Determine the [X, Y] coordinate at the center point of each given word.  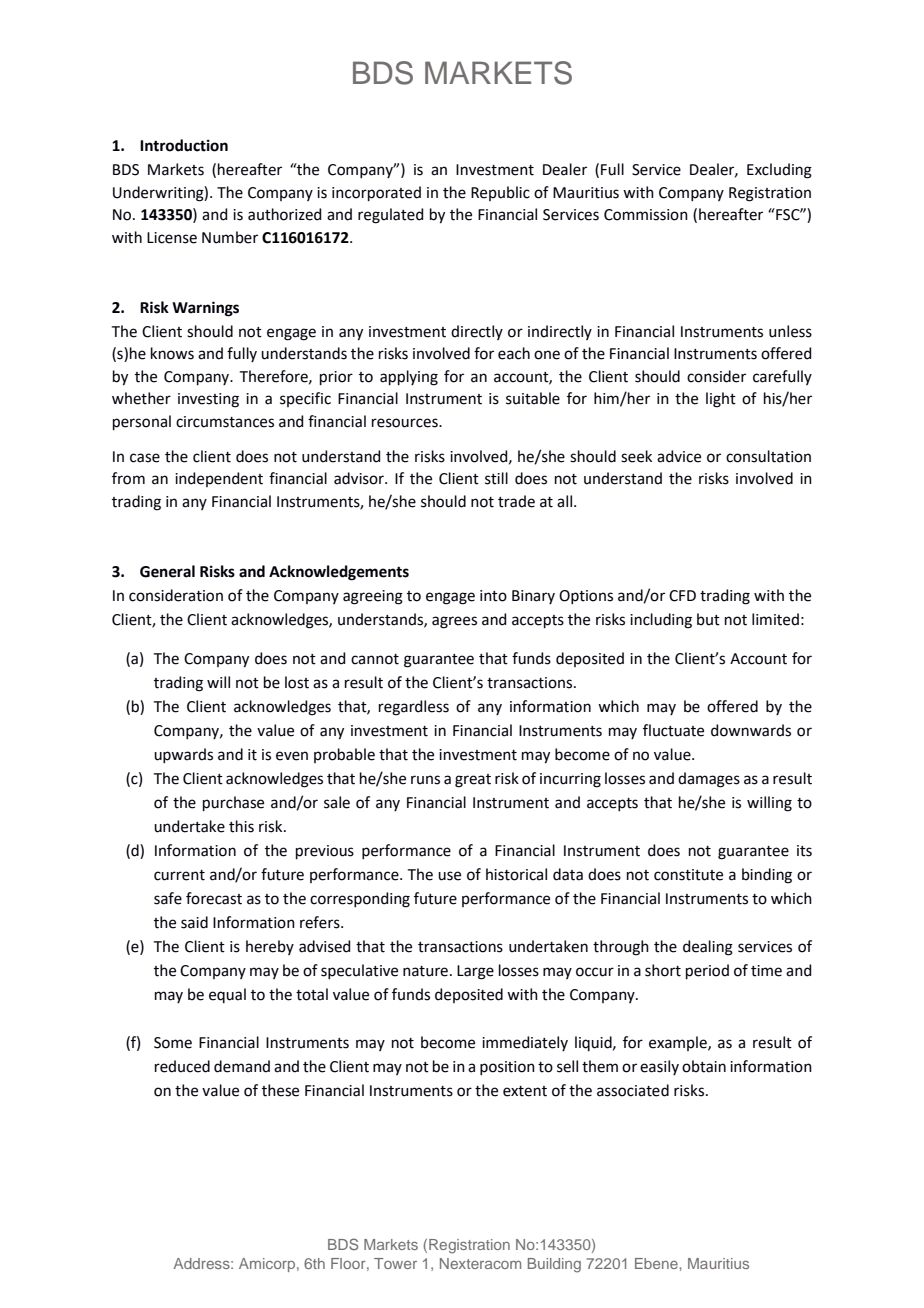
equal [227, 995]
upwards [183, 755]
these [280, 1090]
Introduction [184, 145]
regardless [414, 708]
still [496, 478]
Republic [500, 193]
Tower [395, 1263]
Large [475, 972]
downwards [751, 730]
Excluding [779, 171]
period [707, 971]
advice [679, 456]
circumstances [225, 422]
